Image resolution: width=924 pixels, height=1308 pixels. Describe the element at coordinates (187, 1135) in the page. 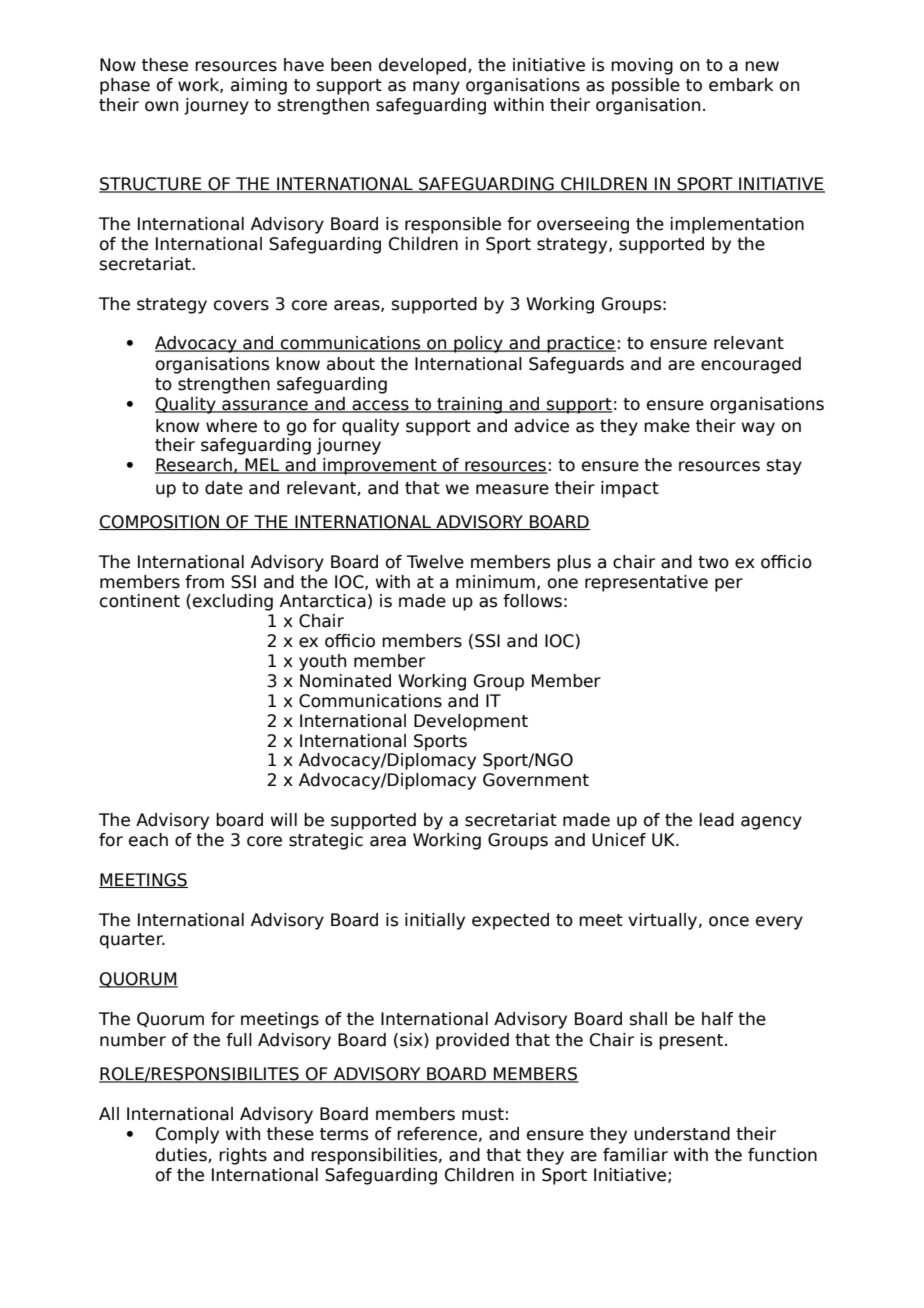

I see `Comply` at that location.
